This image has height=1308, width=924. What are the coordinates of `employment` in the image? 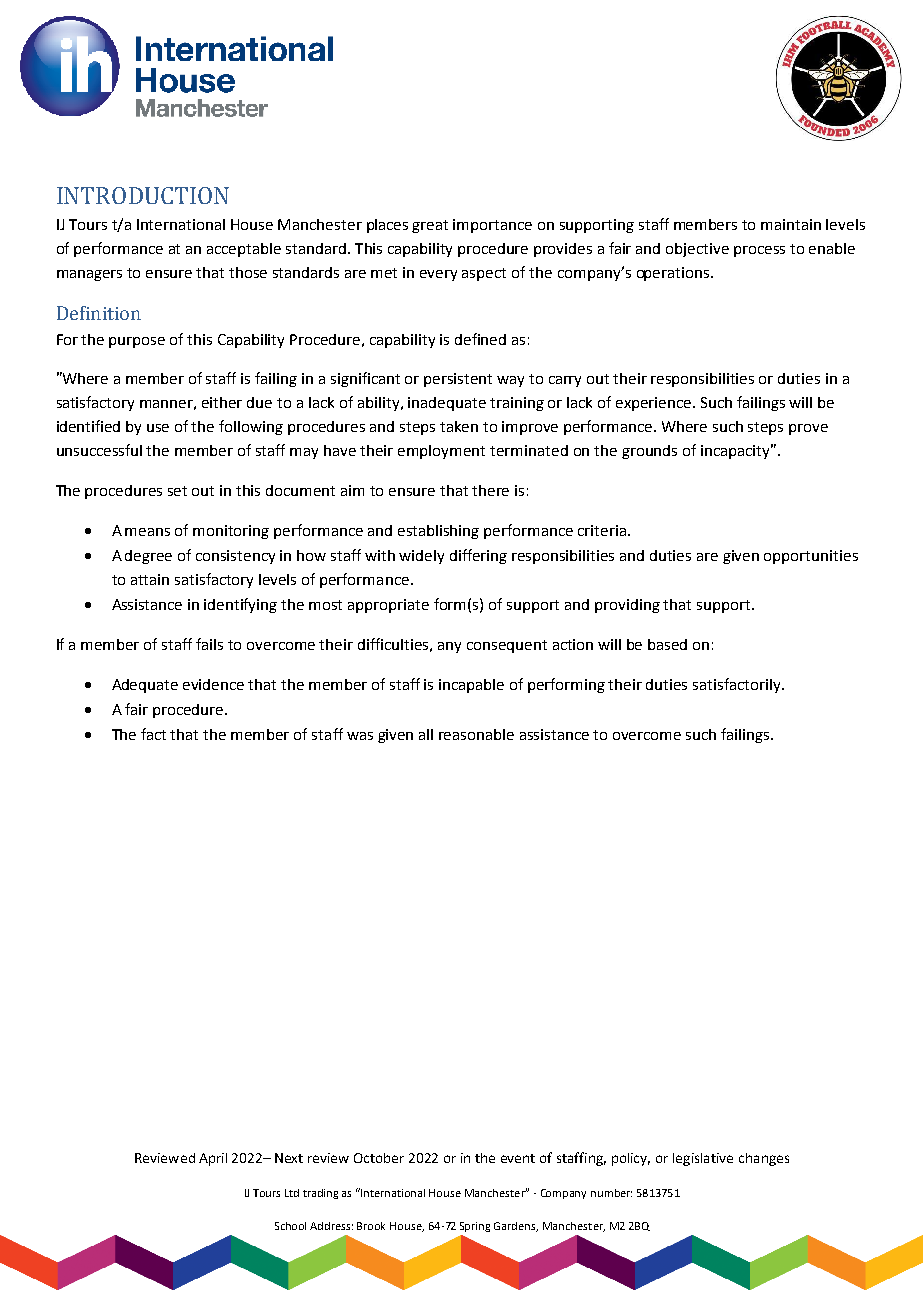 It's located at (441, 452).
